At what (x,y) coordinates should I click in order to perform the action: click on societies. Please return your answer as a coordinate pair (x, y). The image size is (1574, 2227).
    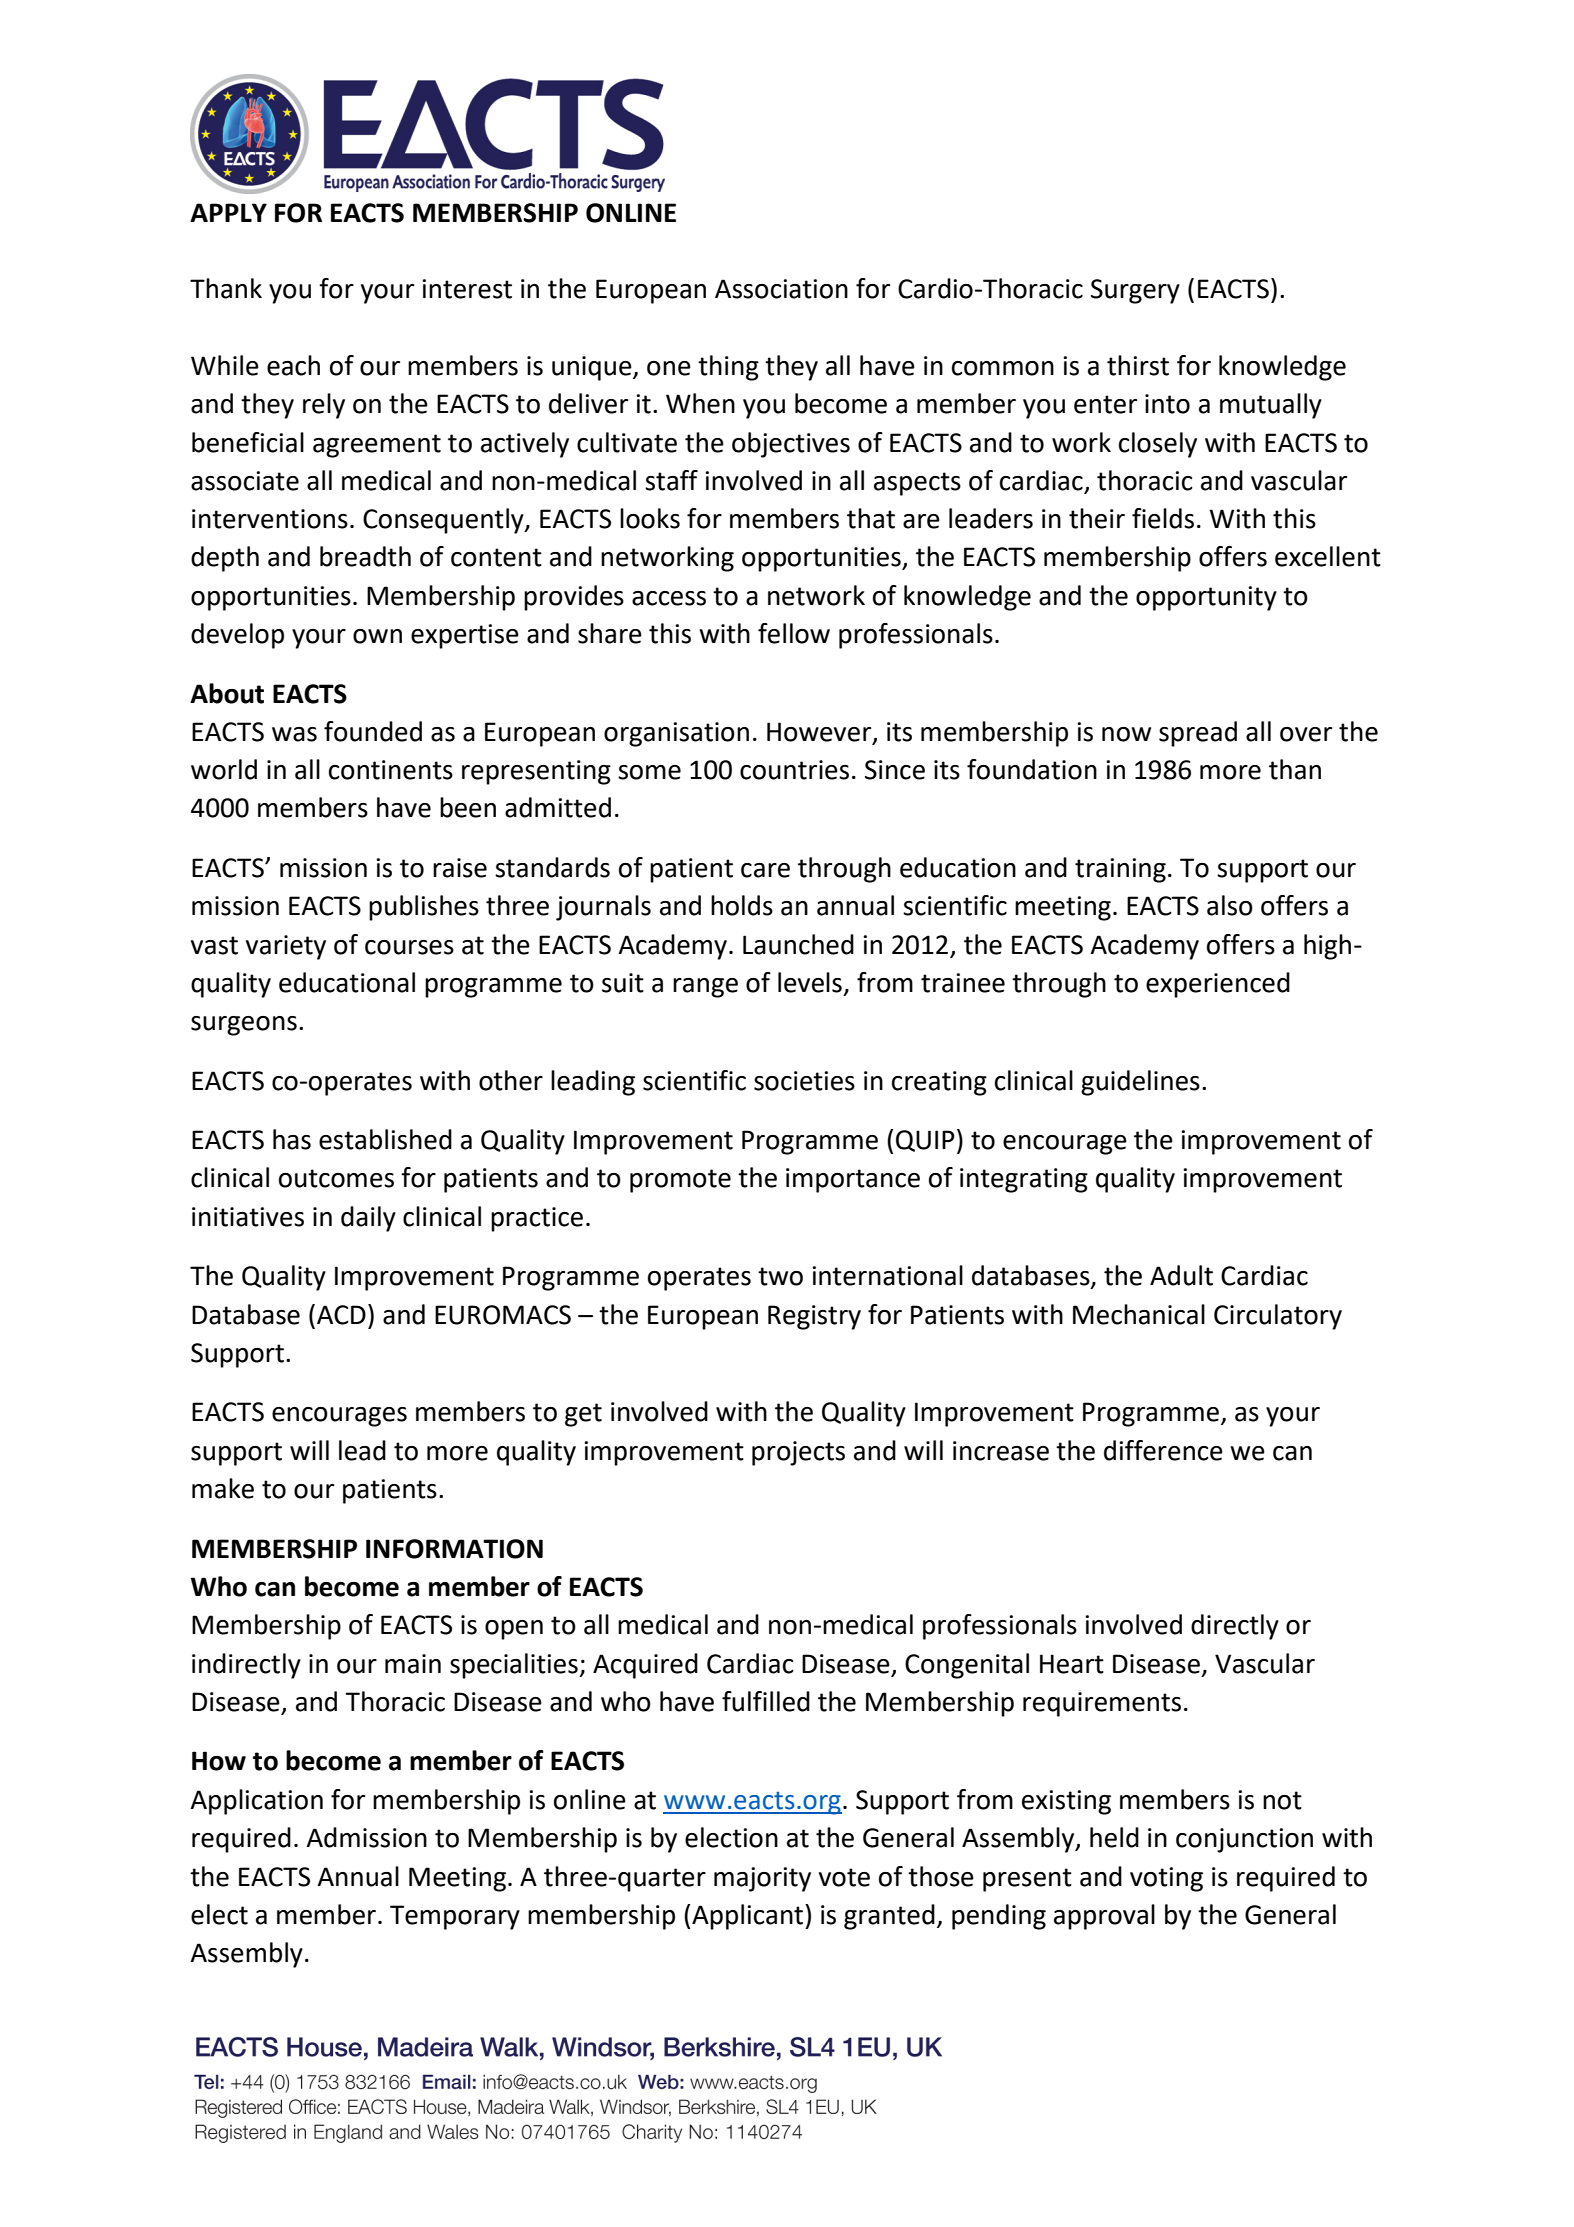
    Looking at the image, I should click on (804, 1081).
